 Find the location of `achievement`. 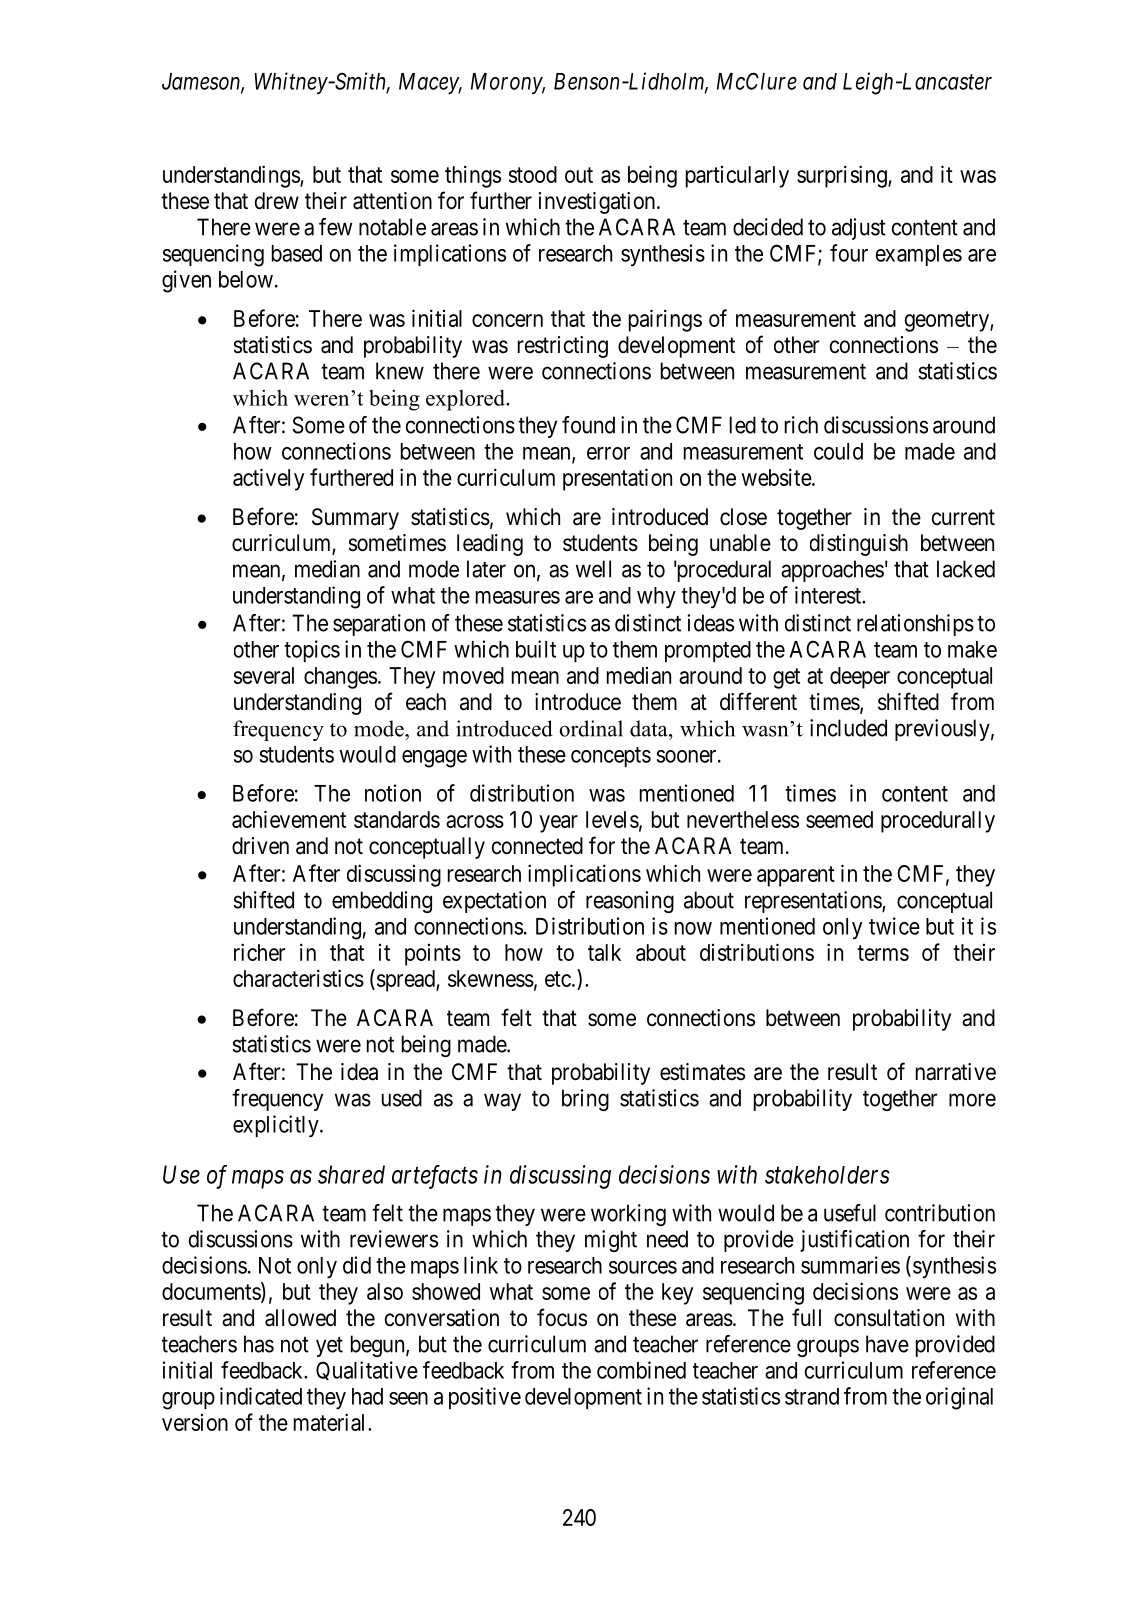

achievement is located at coordinates (289, 819).
